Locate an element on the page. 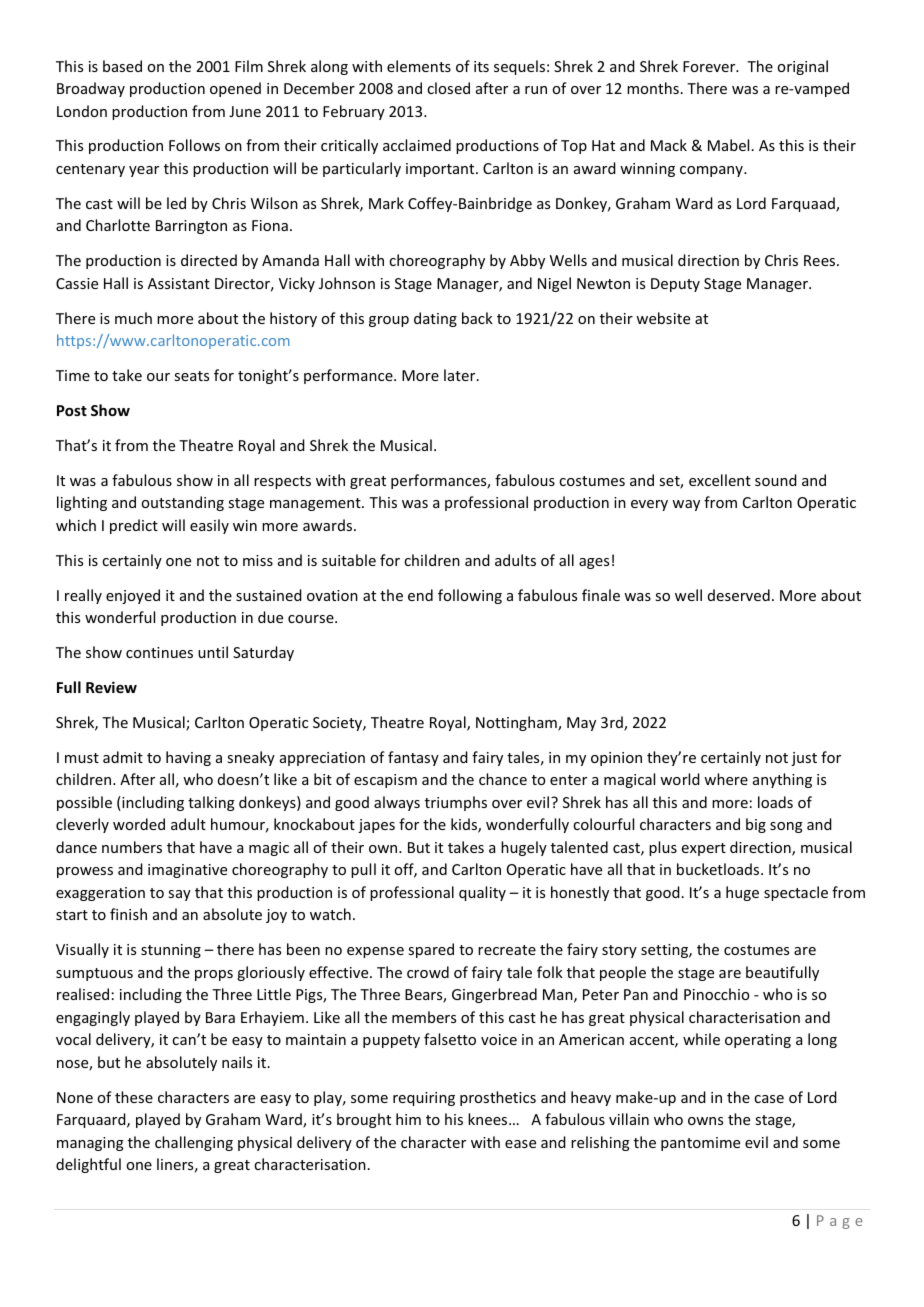  based is located at coordinates (122, 66).
